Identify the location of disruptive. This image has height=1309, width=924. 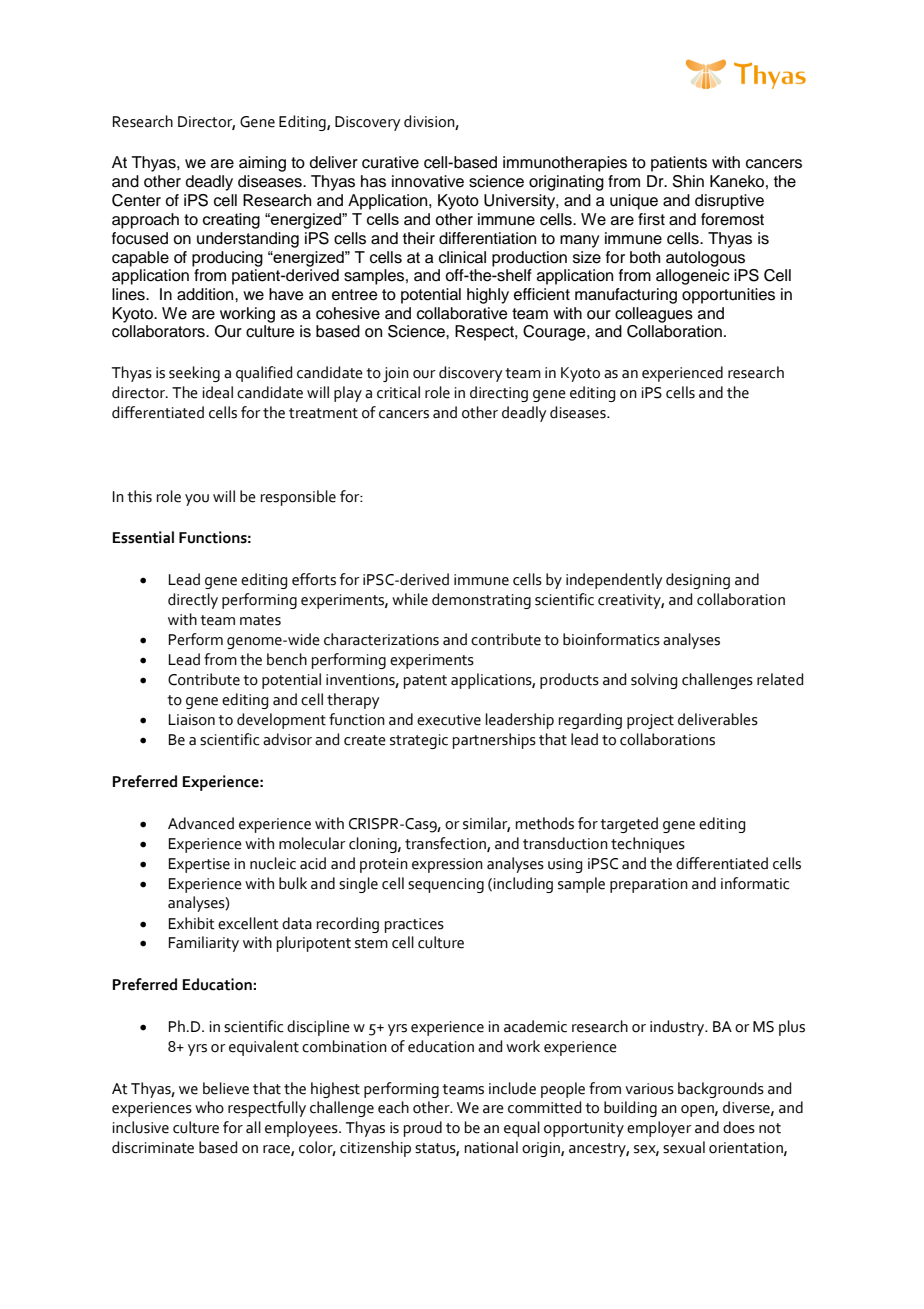
(729, 202).
